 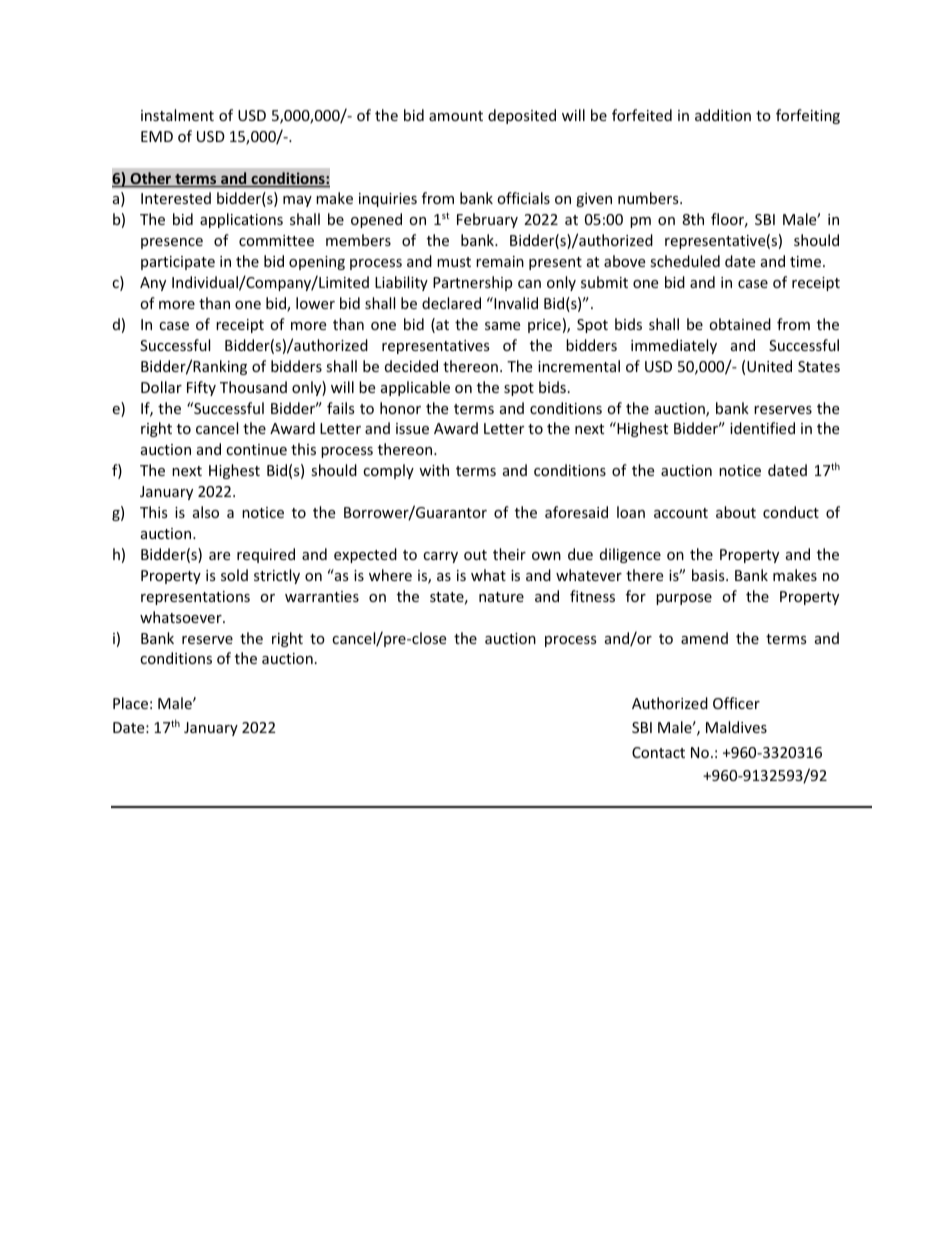 What do you see at coordinates (658, 752) in the screenshot?
I see `Contact` at bounding box center [658, 752].
